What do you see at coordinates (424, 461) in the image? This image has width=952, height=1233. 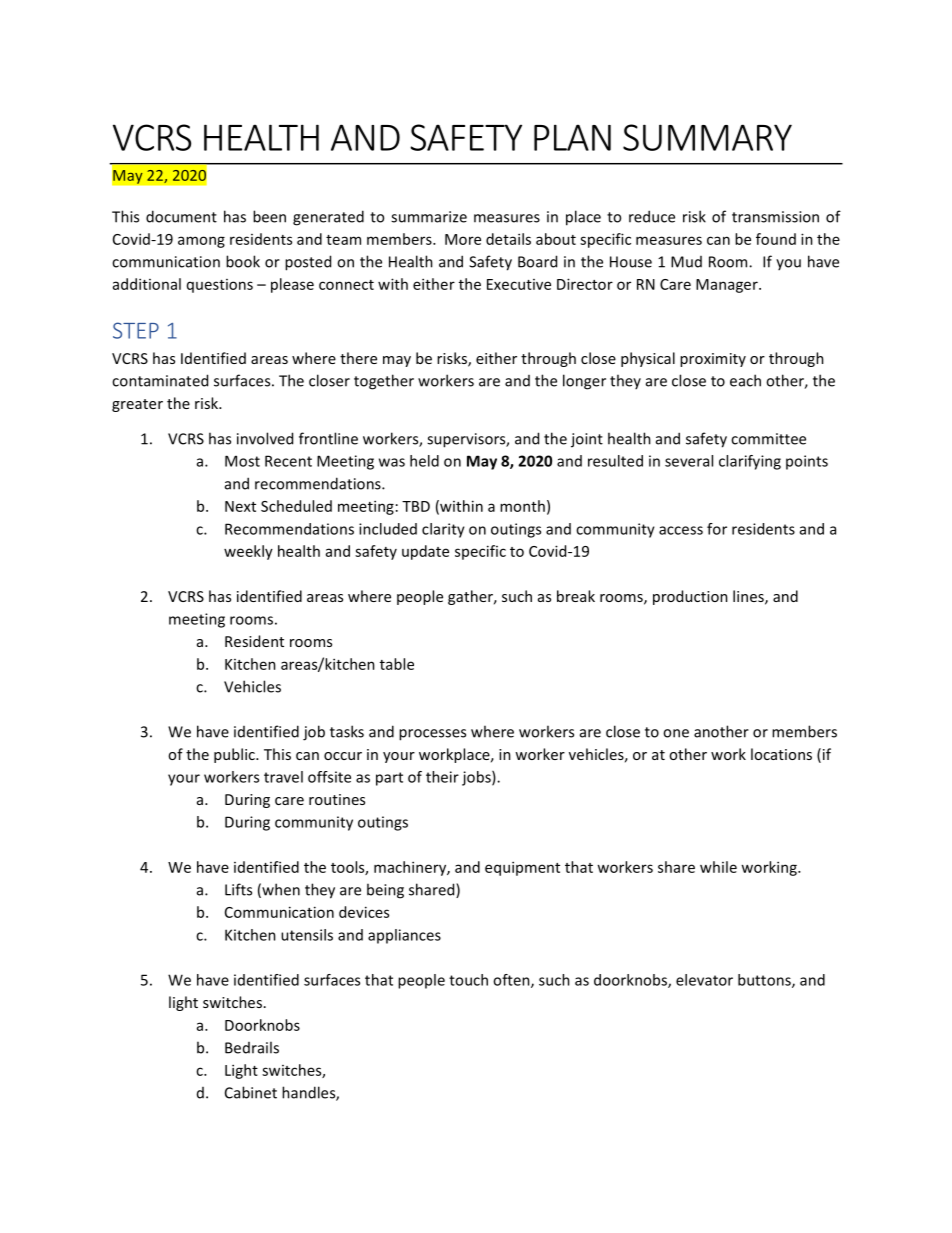 I see `held` at bounding box center [424, 461].
